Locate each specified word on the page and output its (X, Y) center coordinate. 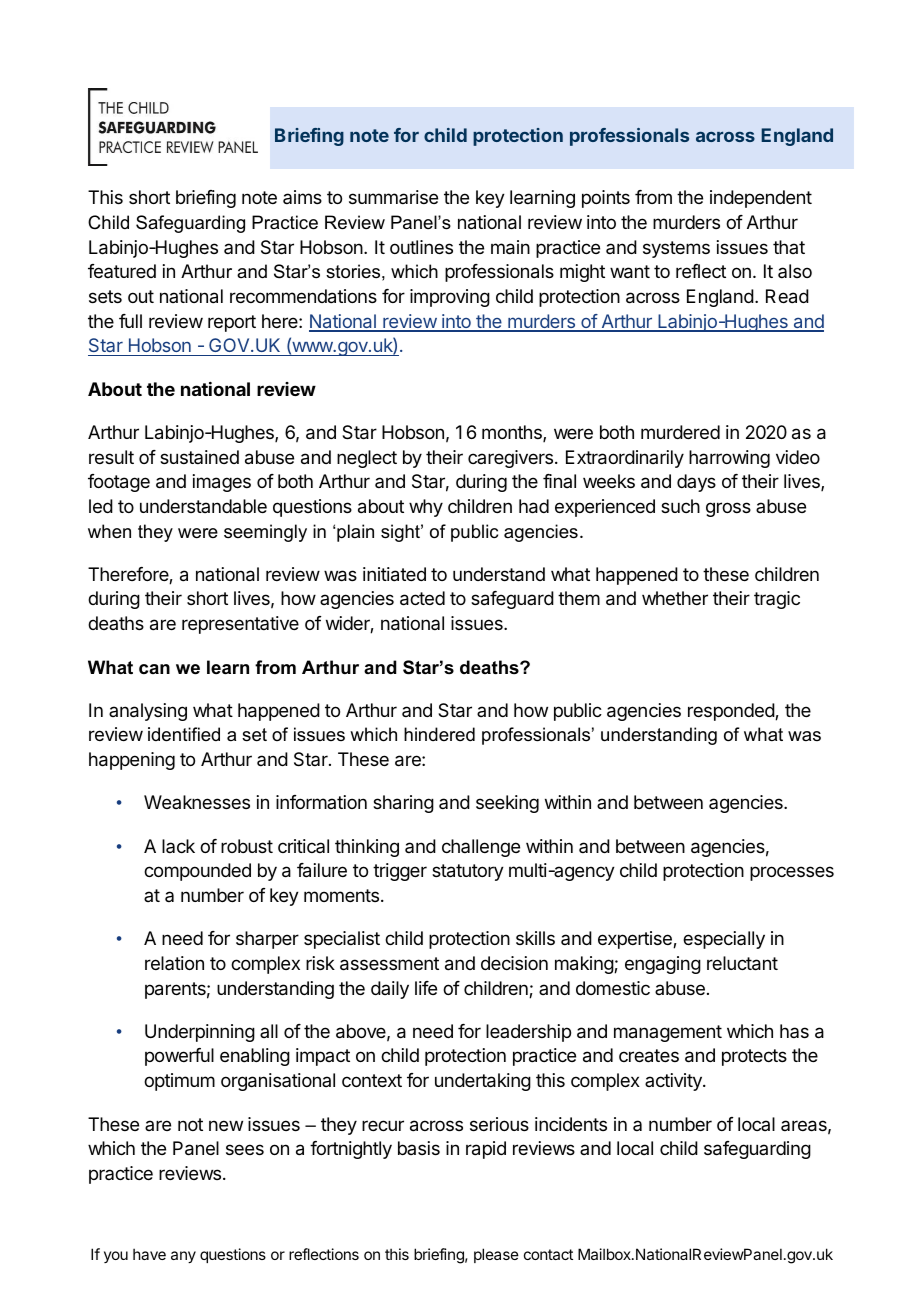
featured (122, 271)
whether (675, 598)
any (183, 1257)
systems (676, 249)
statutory (468, 872)
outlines (421, 247)
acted (422, 598)
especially (724, 940)
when (109, 531)
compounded (197, 872)
